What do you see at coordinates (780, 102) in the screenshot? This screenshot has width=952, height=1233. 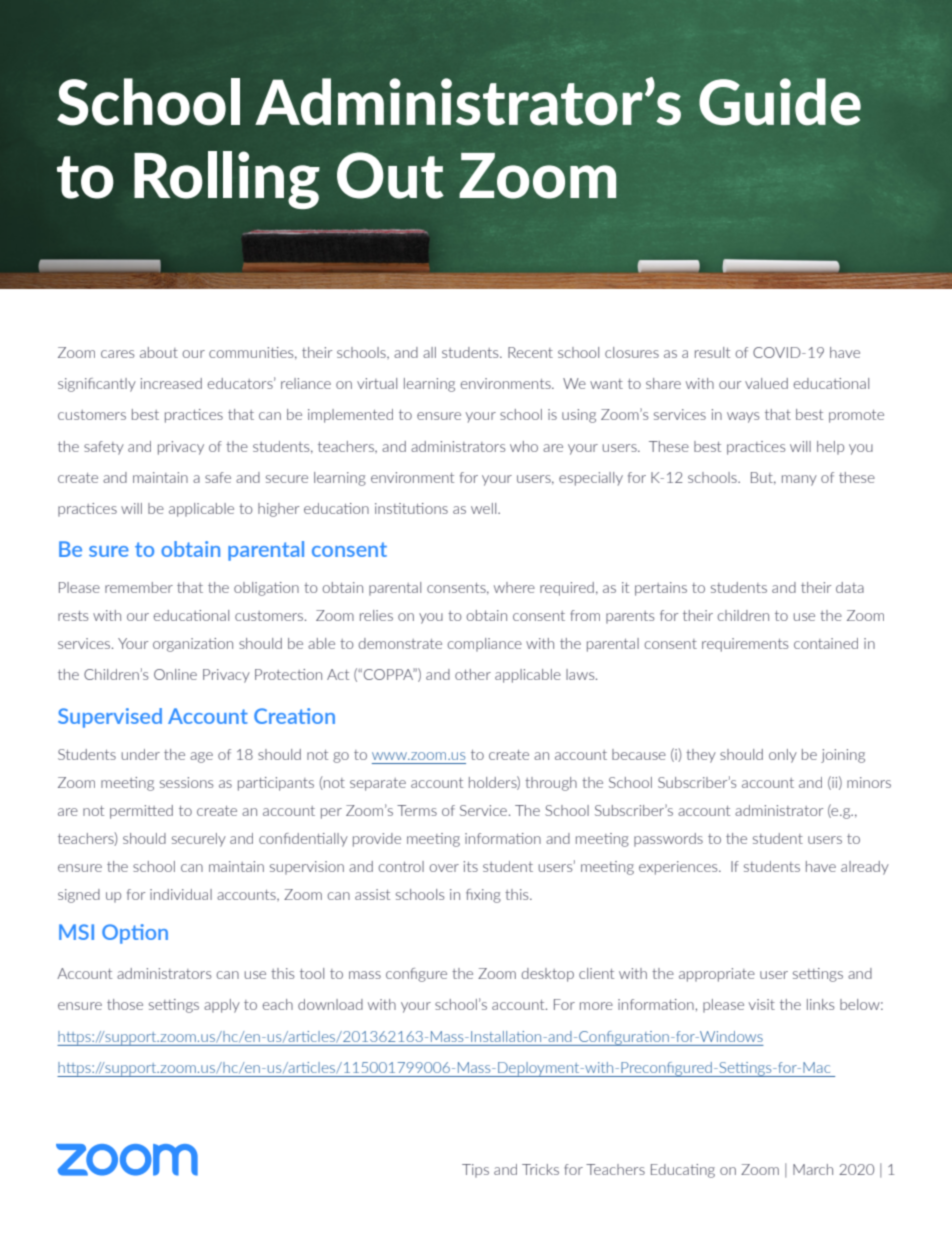 I see `Guide` at bounding box center [780, 102].
